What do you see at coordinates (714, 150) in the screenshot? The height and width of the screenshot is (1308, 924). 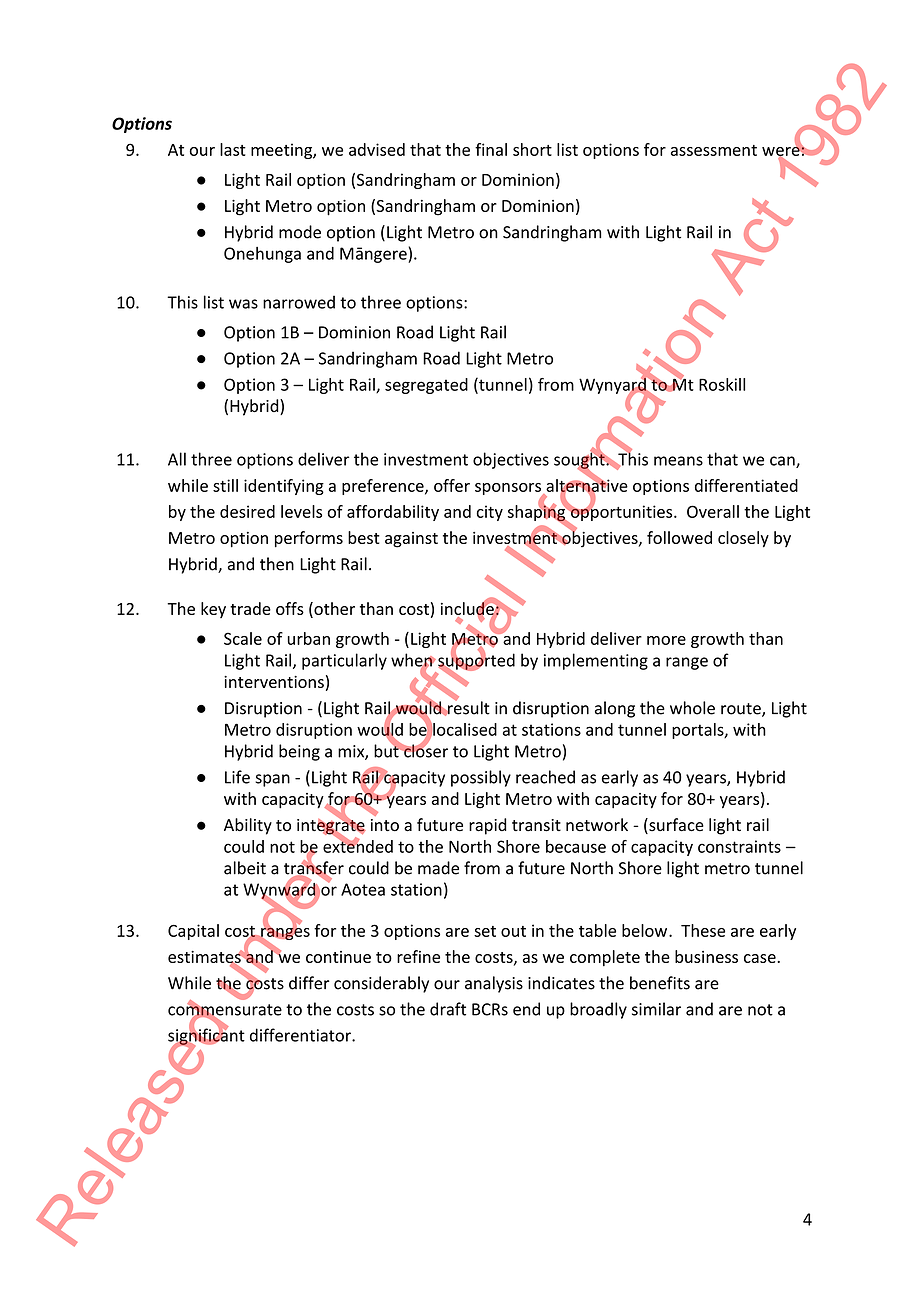 I see `assessment` at bounding box center [714, 150].
